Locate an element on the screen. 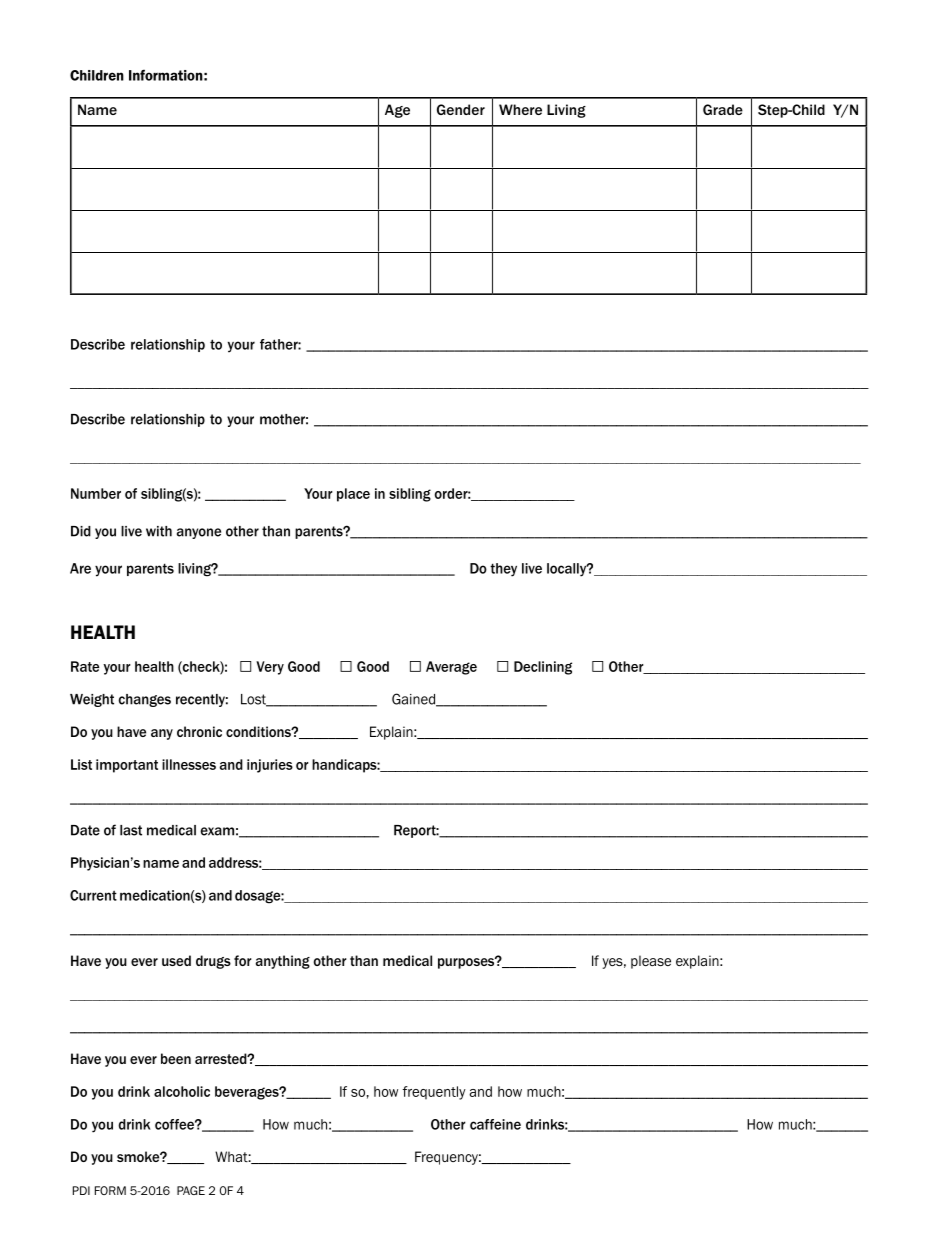 The height and width of the screenshot is (1233, 952). place is located at coordinates (353, 495).
